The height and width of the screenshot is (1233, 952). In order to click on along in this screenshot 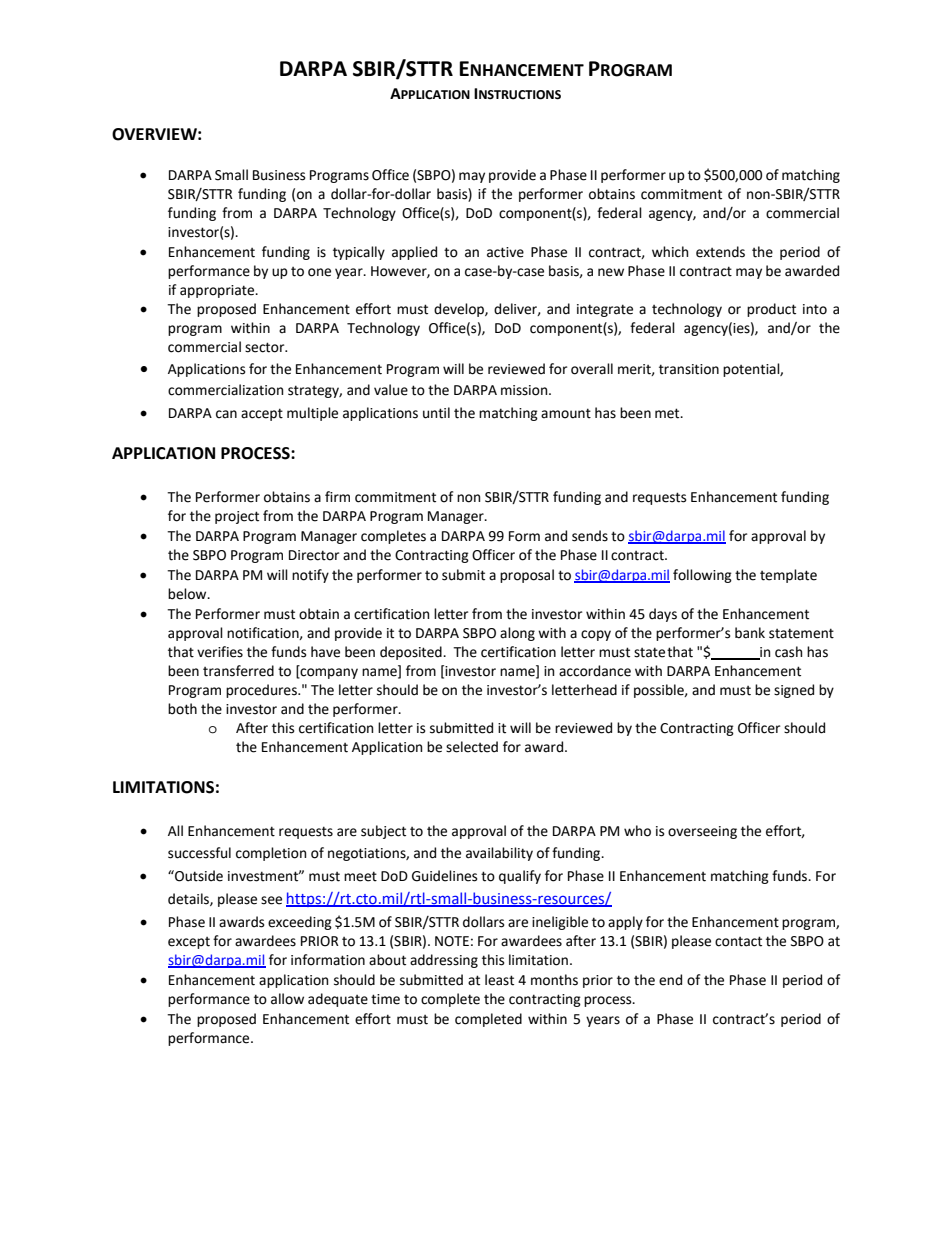, I will do `click(517, 634)`.
